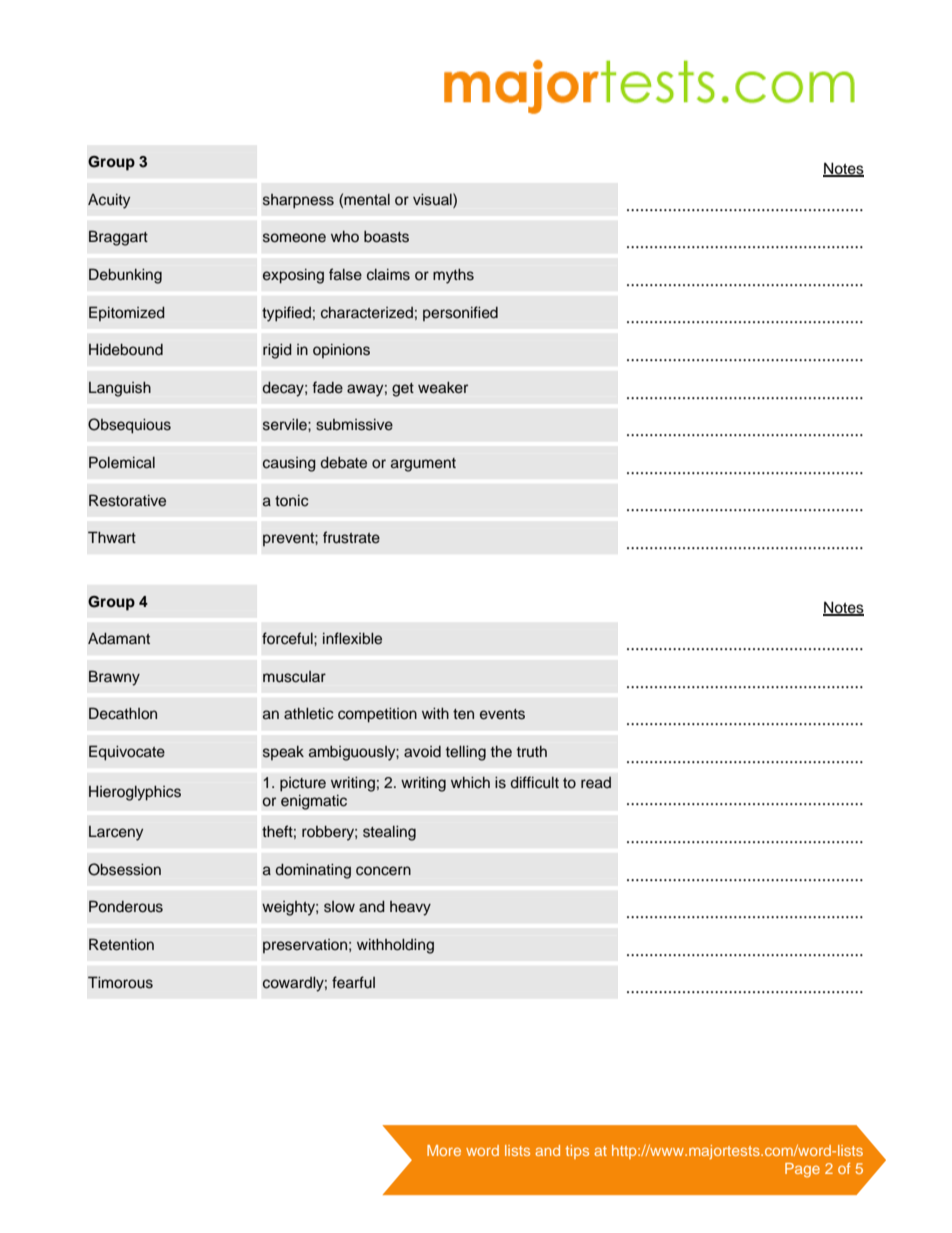 This document has width=952, height=1233. What do you see at coordinates (502, 714) in the document?
I see `events` at bounding box center [502, 714].
